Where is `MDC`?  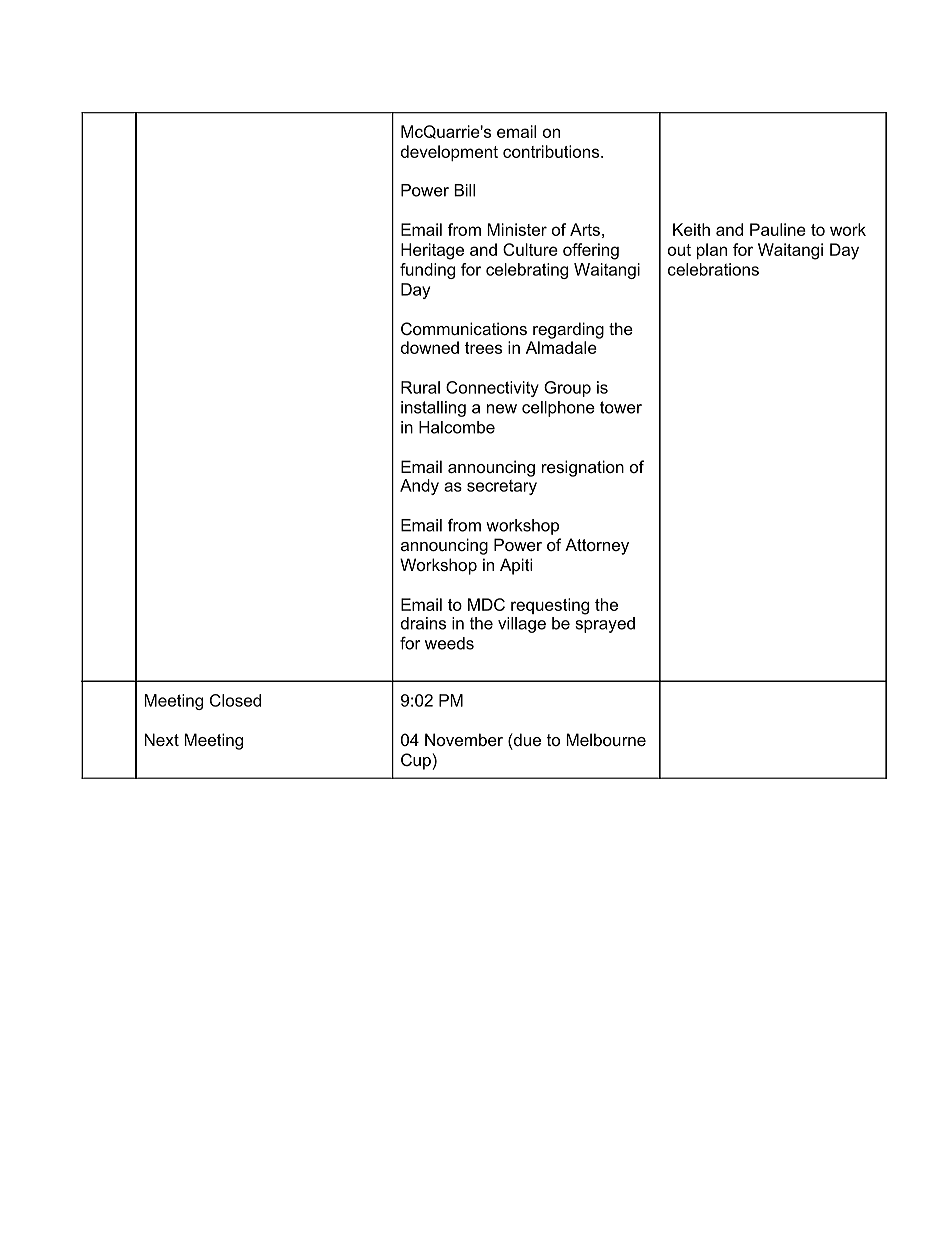
MDC is located at coordinates (486, 604).
